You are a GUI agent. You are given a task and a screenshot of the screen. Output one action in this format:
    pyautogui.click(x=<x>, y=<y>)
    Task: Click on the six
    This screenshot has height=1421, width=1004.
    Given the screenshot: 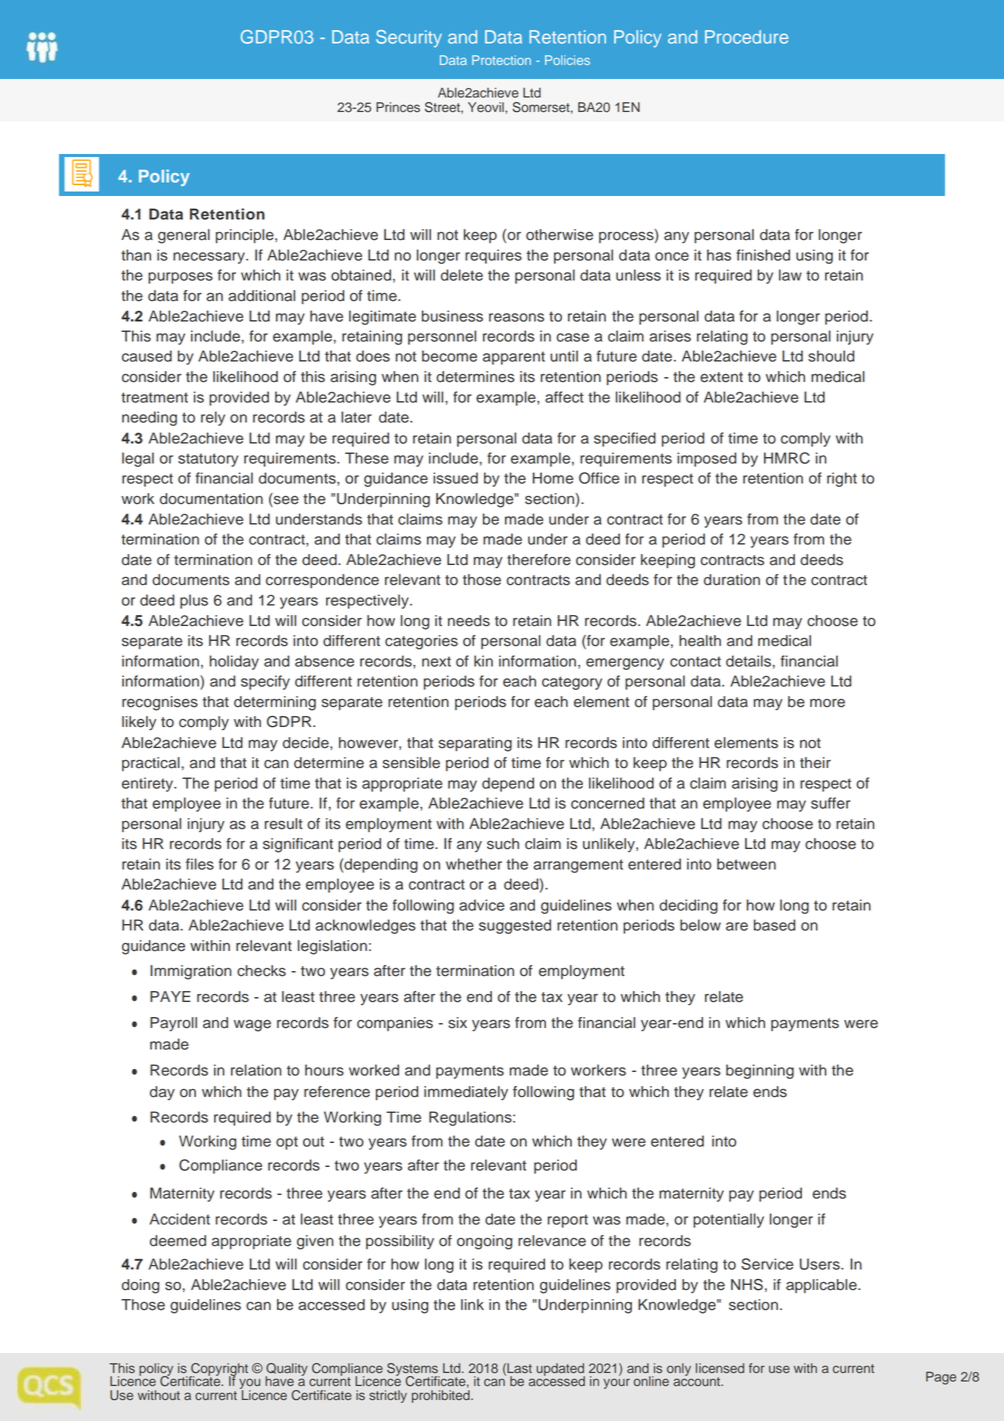 What is the action you would take?
    pyautogui.click(x=457, y=1023)
